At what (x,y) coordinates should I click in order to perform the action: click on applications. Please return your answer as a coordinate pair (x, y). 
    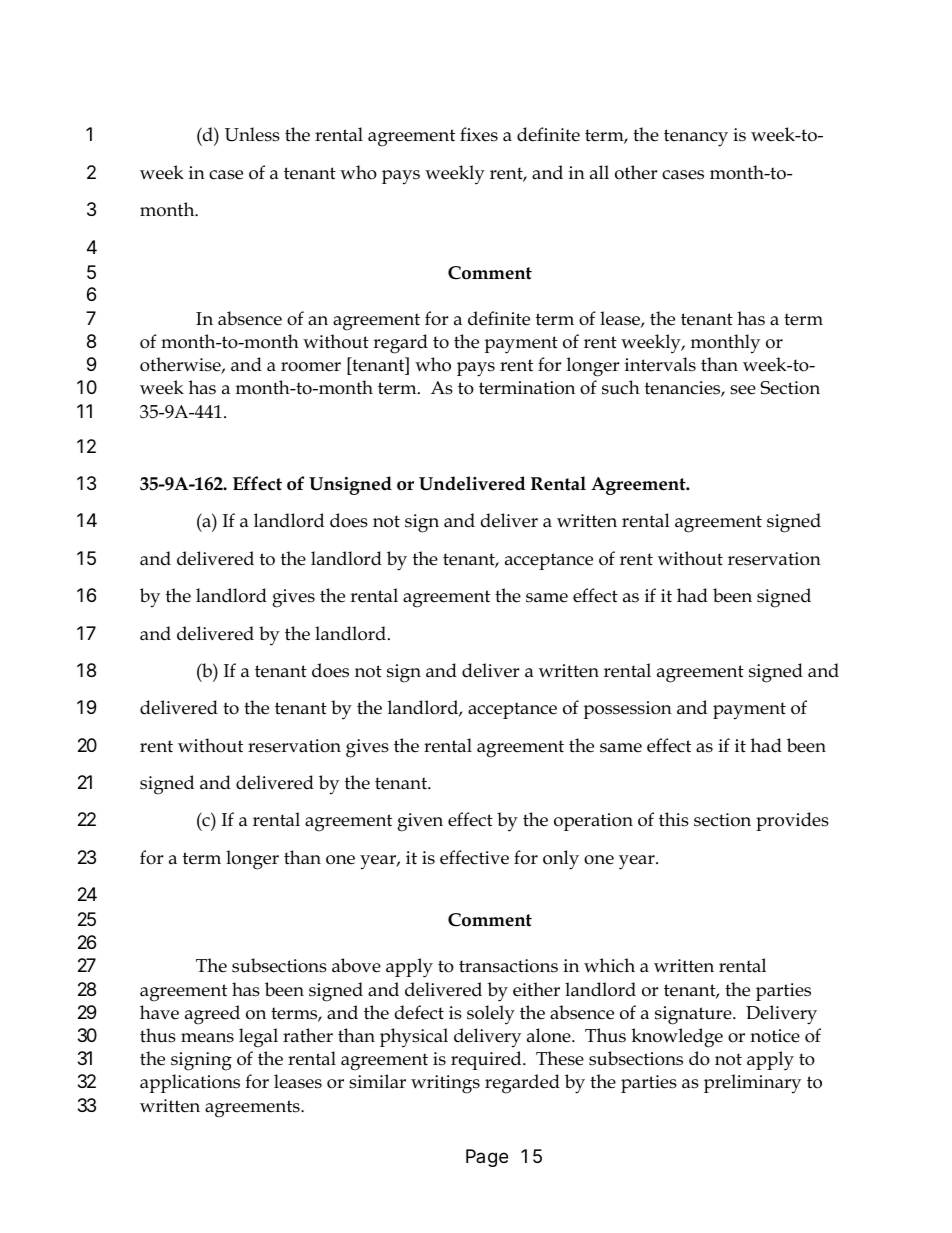
    Looking at the image, I should click on (190, 1083).
